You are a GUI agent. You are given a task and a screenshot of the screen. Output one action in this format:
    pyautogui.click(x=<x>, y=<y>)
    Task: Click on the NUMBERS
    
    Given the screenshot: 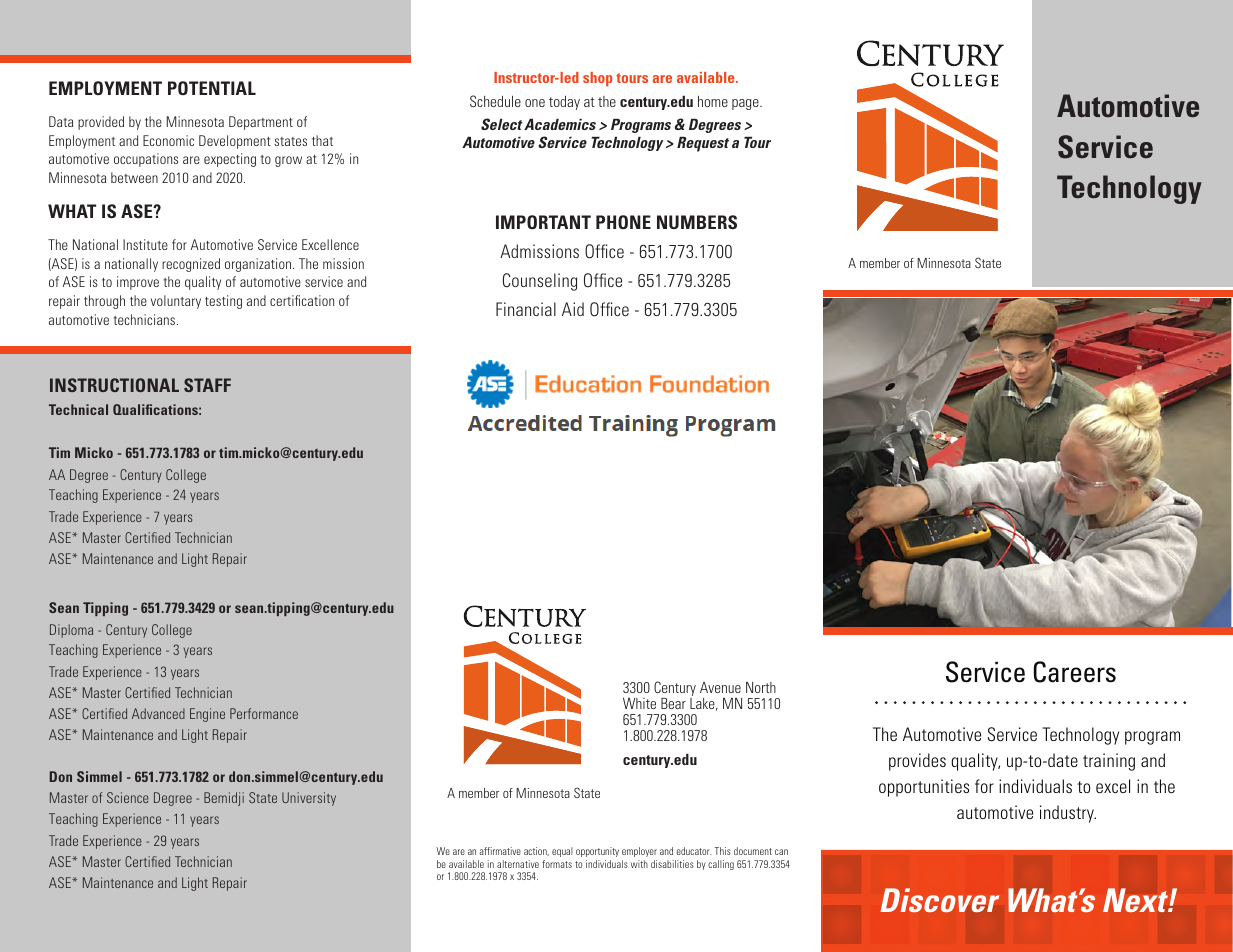 What is the action you would take?
    pyautogui.click(x=697, y=222)
